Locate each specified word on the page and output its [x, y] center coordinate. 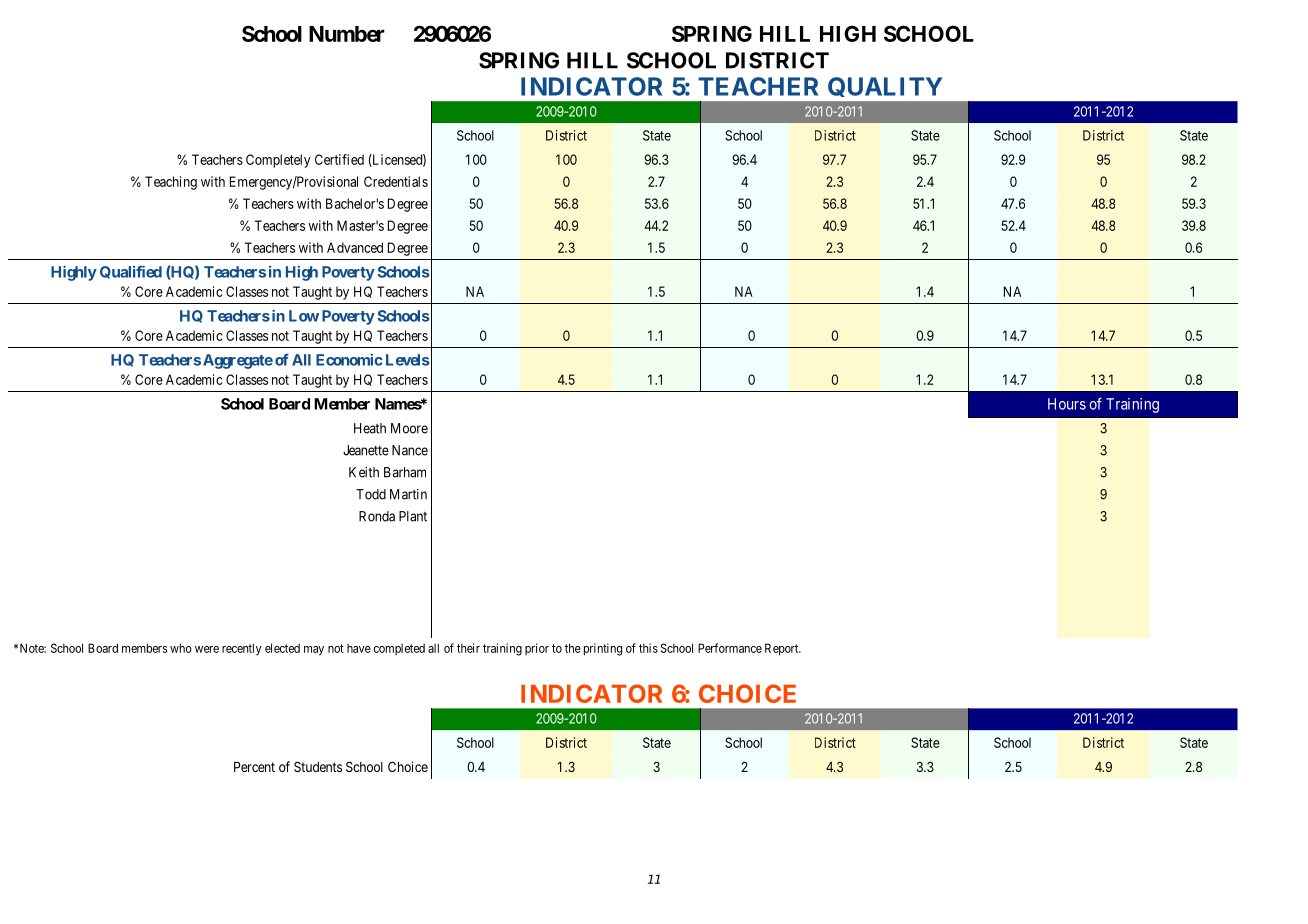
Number [347, 34]
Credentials [396, 181]
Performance [730, 648]
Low [304, 316]
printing [603, 649]
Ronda [377, 516]
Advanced [355, 247]
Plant [413, 516]
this [648, 648]
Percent [254, 767]
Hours [1067, 404]
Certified [339, 159]
